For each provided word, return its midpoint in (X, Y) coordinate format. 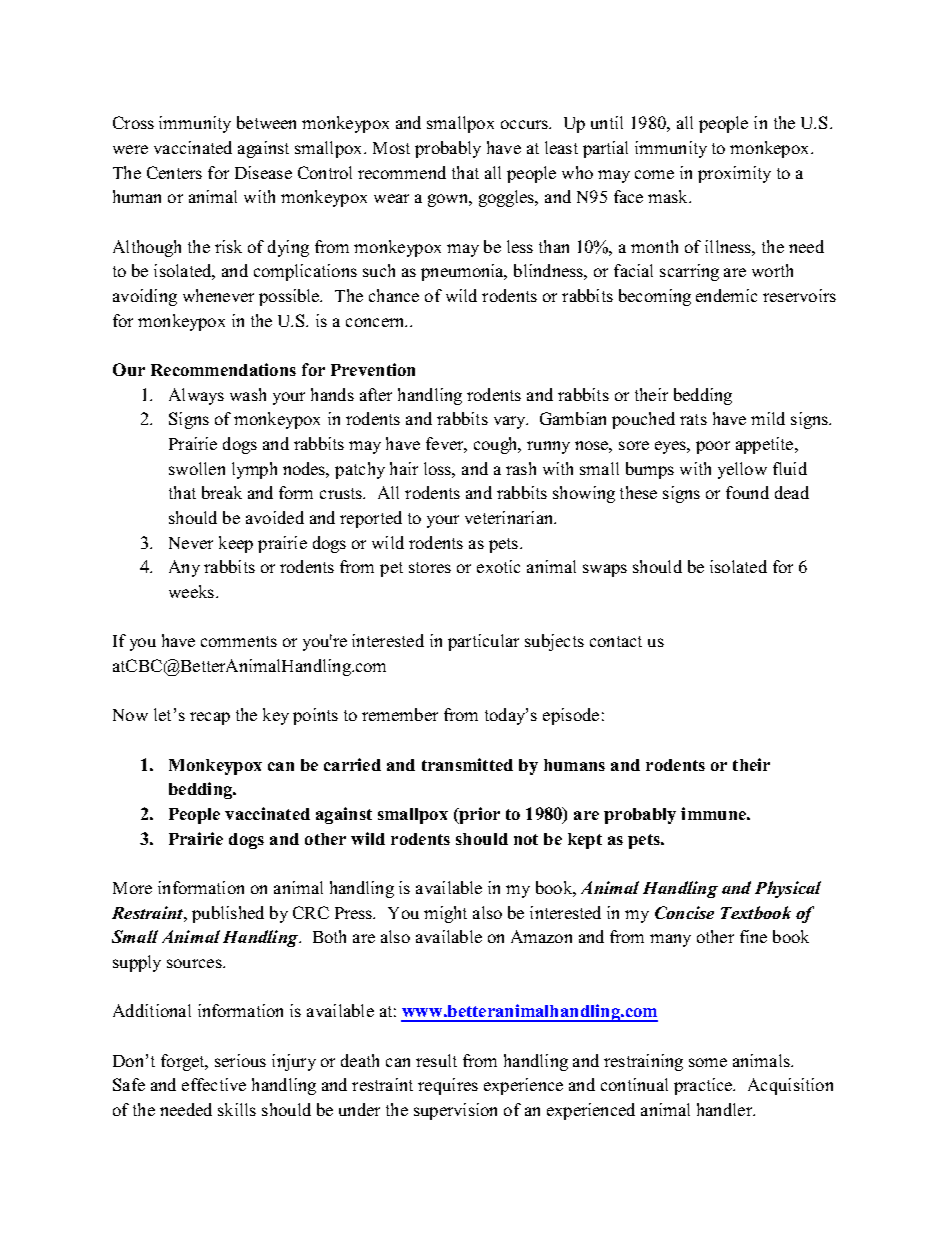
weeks (191, 591)
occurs (525, 124)
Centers (174, 172)
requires (448, 1086)
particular (483, 642)
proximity (734, 174)
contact (616, 641)
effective (214, 1084)
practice (704, 1086)
